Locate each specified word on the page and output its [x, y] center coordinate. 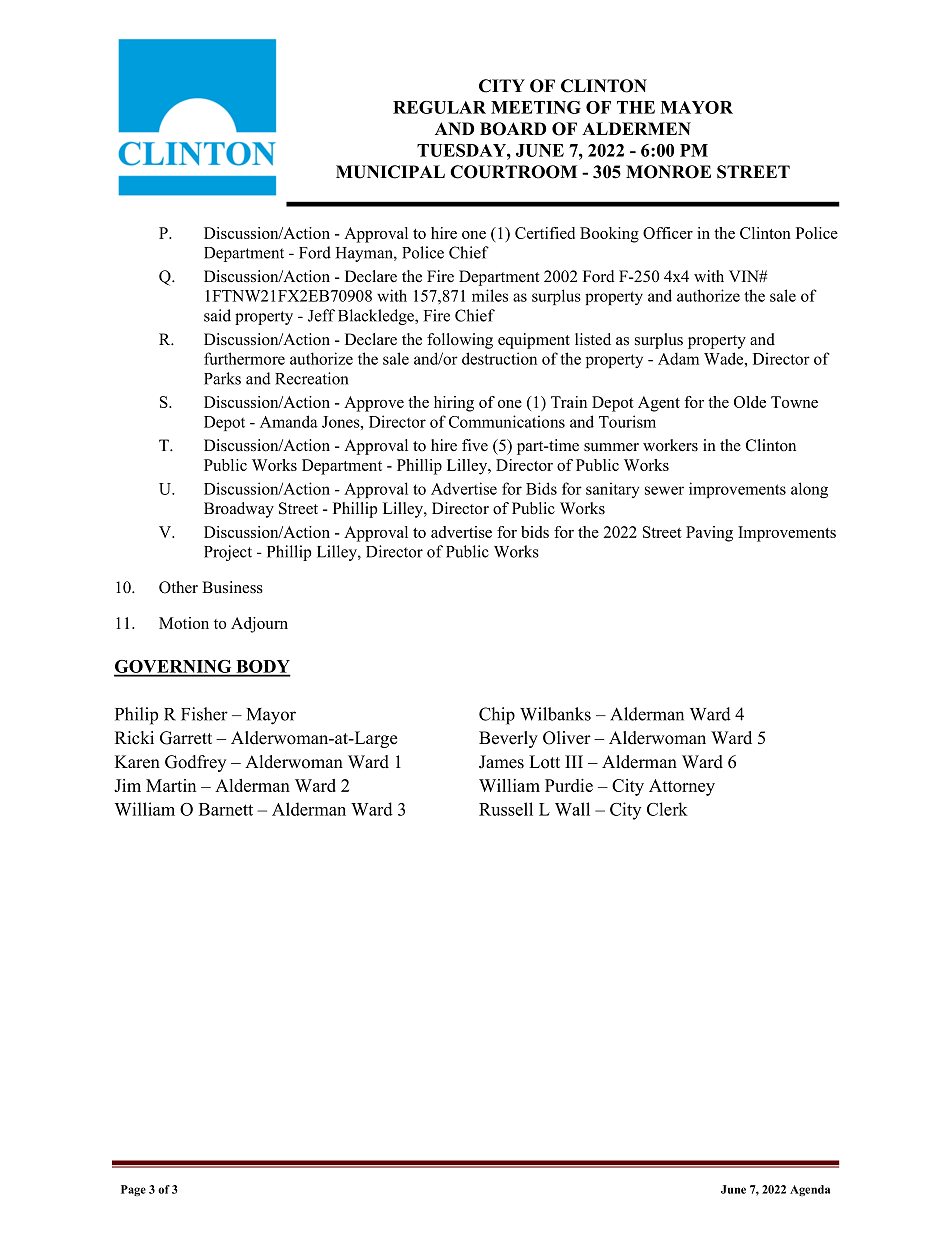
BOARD [513, 129]
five [475, 445]
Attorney [682, 787]
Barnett [226, 809]
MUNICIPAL [390, 172]
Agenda [810, 1190]
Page [133, 1190]
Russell [506, 809]
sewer [664, 490]
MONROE [668, 172]
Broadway [239, 510]
